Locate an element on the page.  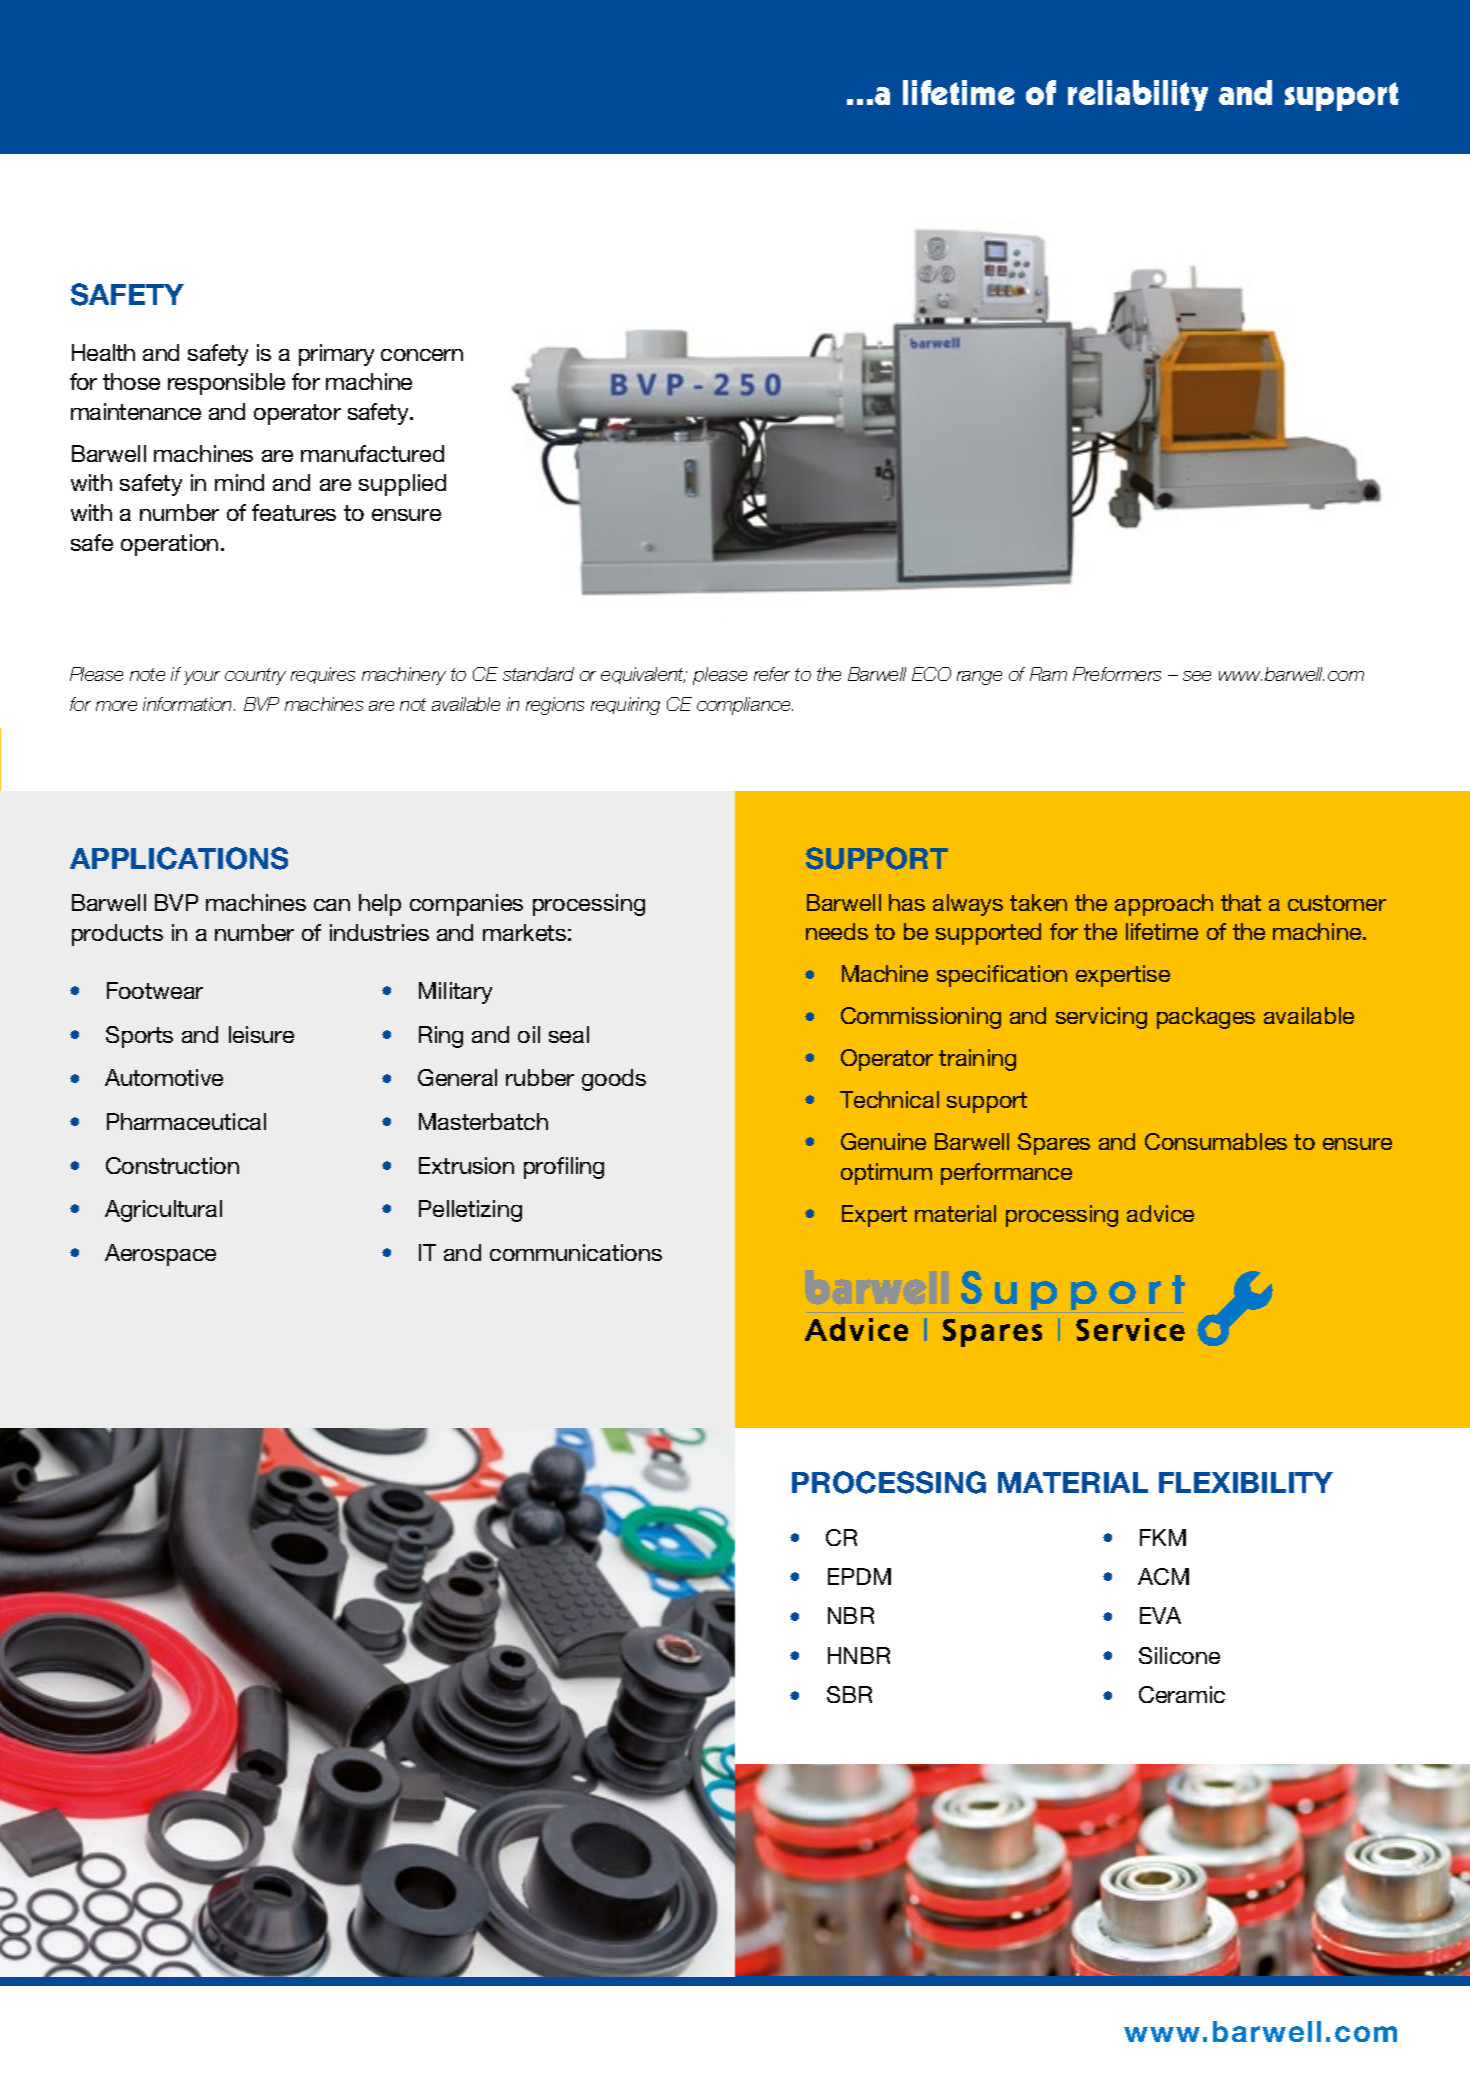
see is located at coordinates (1197, 676).
